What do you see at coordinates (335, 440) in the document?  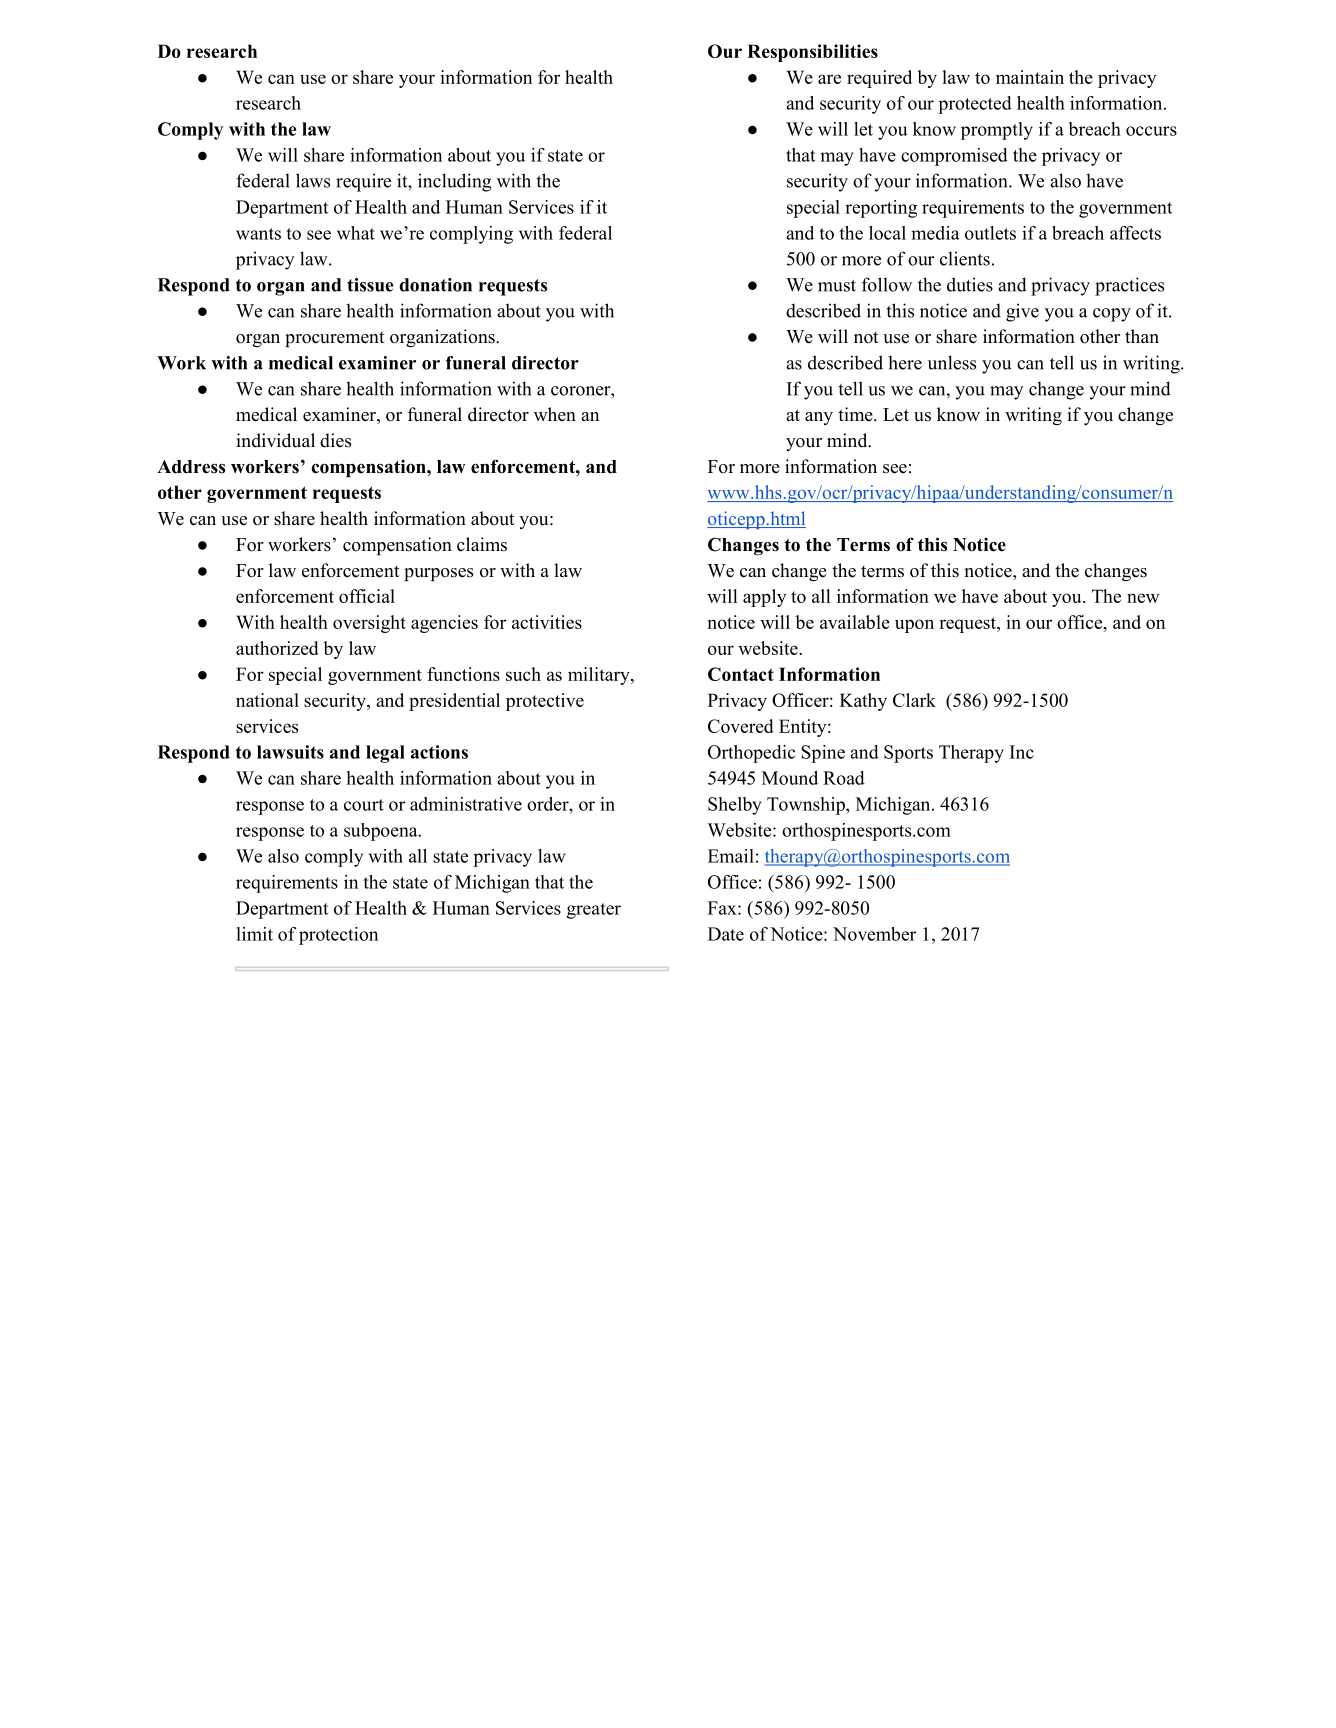 I see `dies` at bounding box center [335, 440].
